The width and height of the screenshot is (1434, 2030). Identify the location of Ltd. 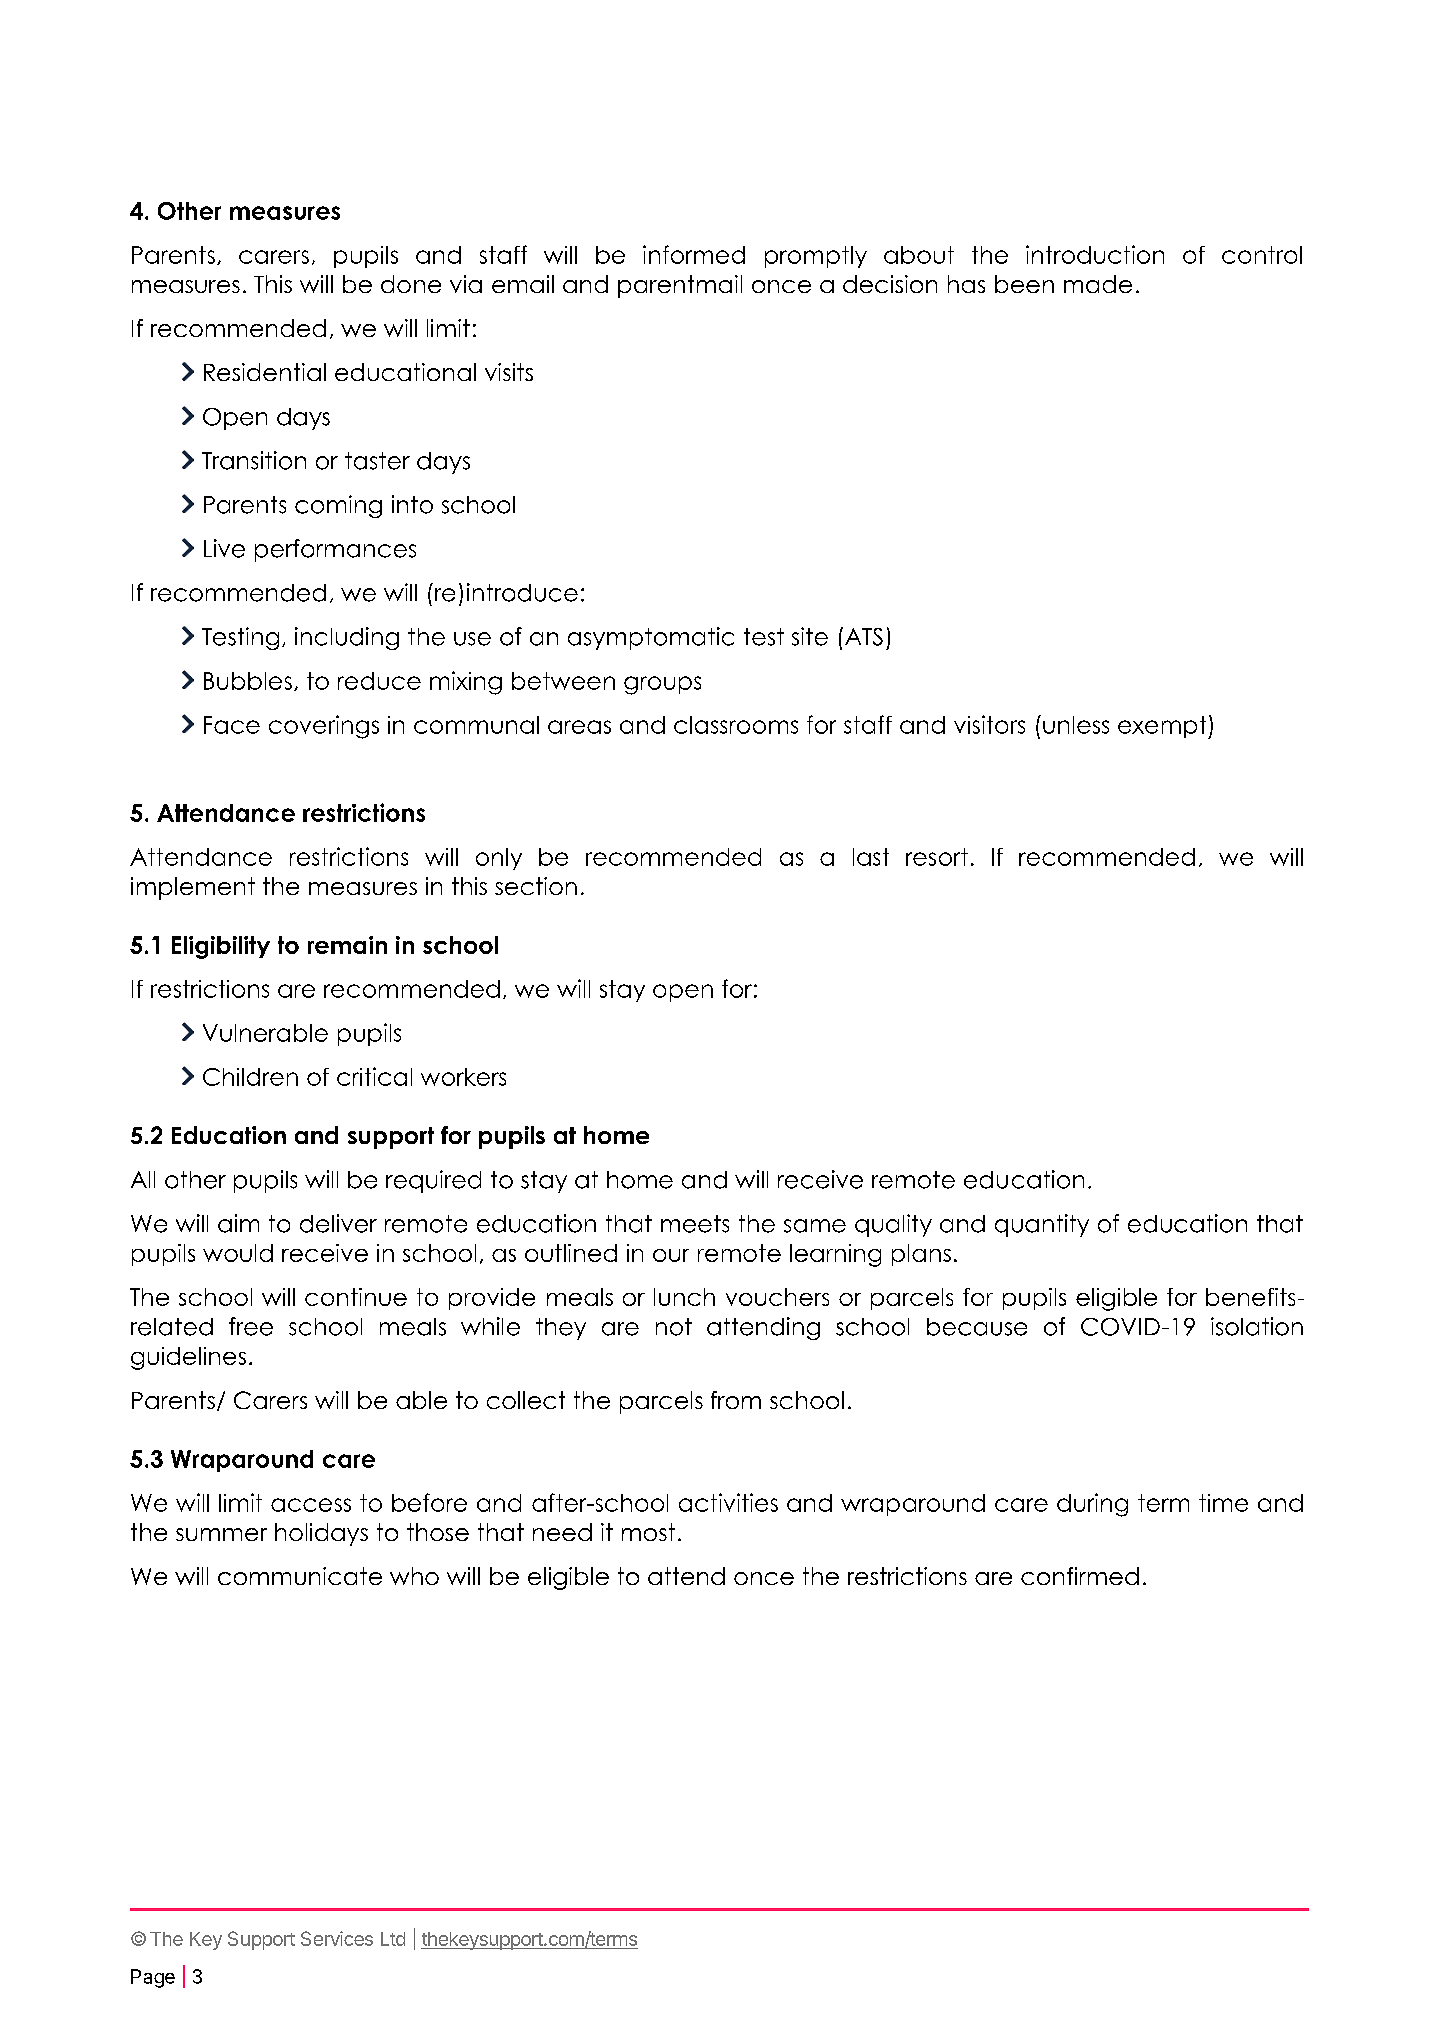
(393, 1939).
